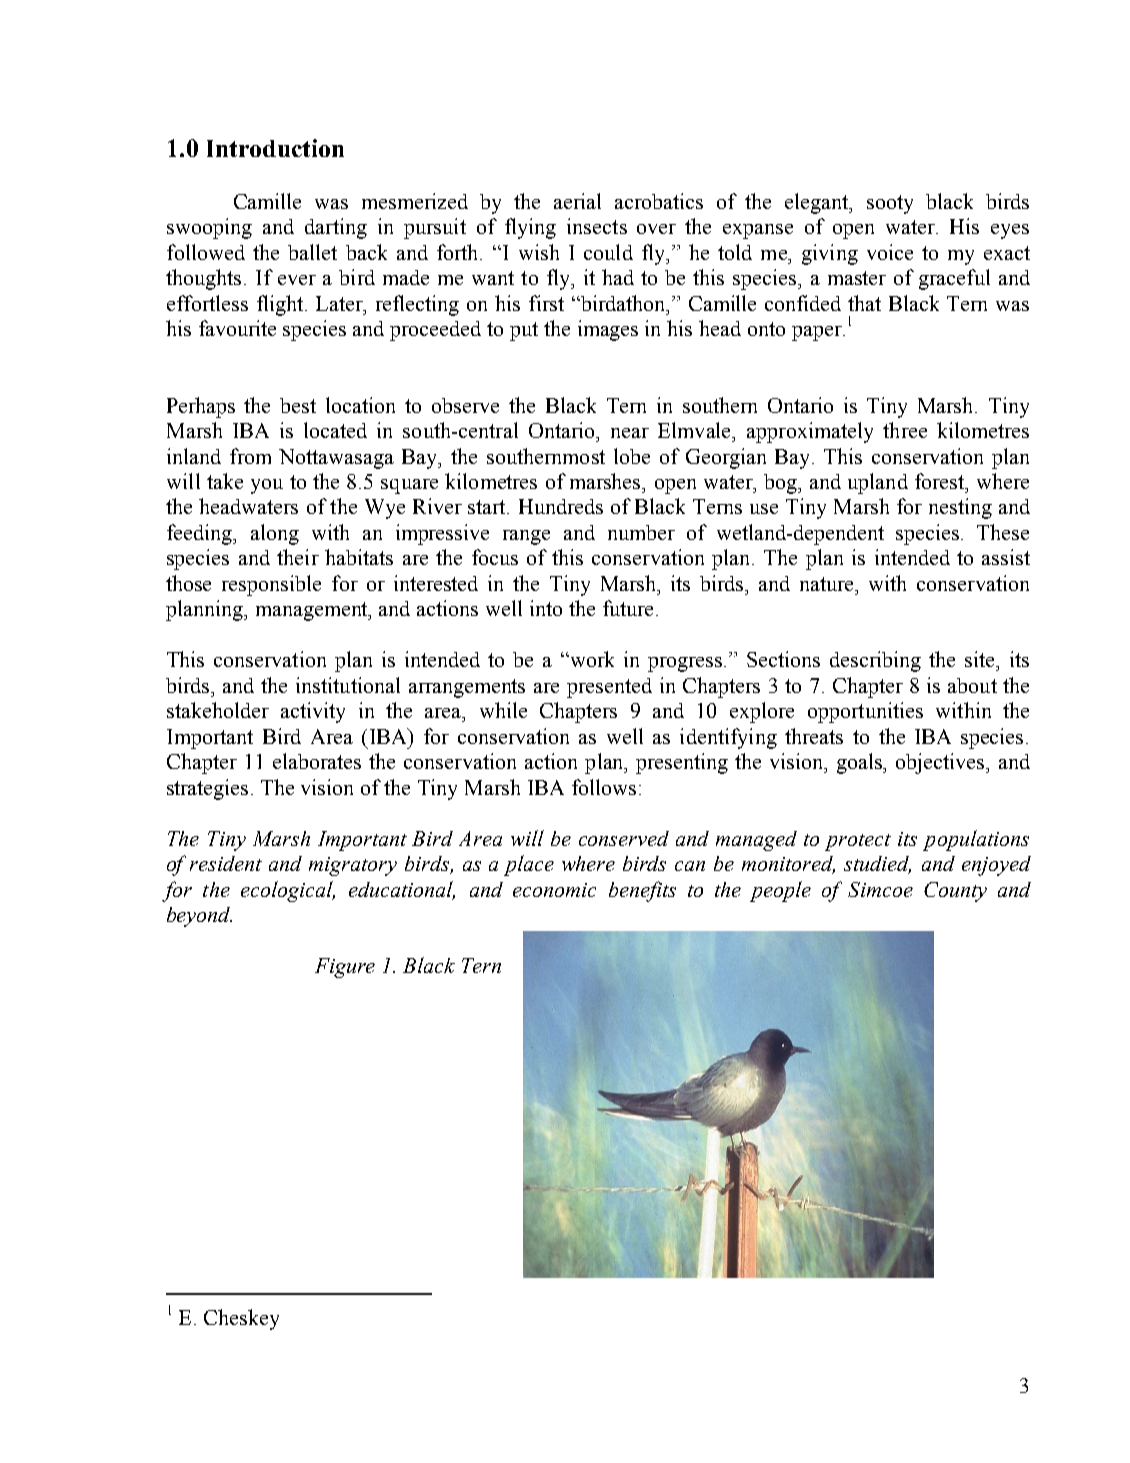 Image resolution: width=1130 pixels, height=1463 pixels. Describe the element at coordinates (890, 204) in the screenshot. I see `sooty` at that location.
